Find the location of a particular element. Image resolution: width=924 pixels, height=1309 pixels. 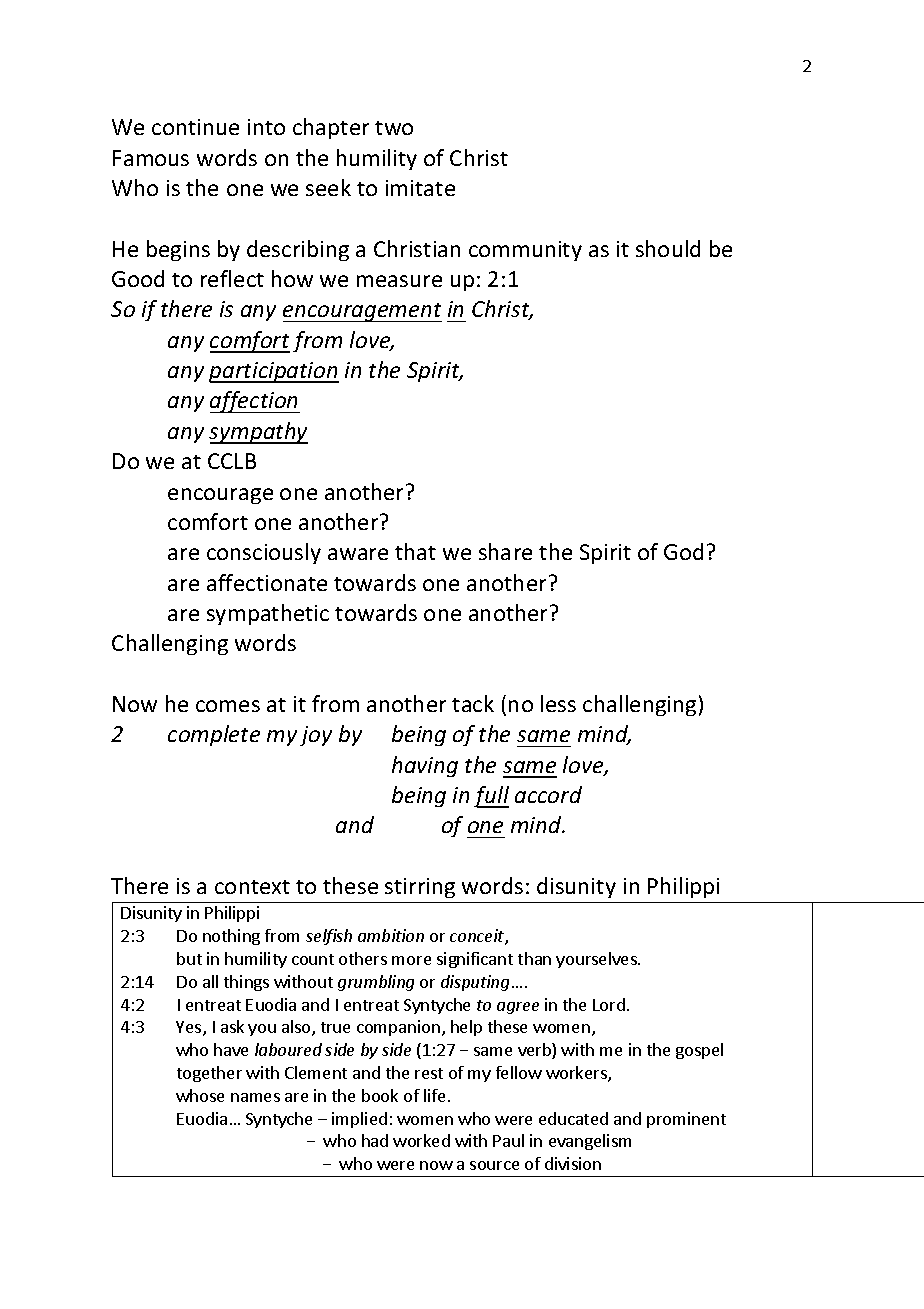

worked is located at coordinates (421, 1140).
